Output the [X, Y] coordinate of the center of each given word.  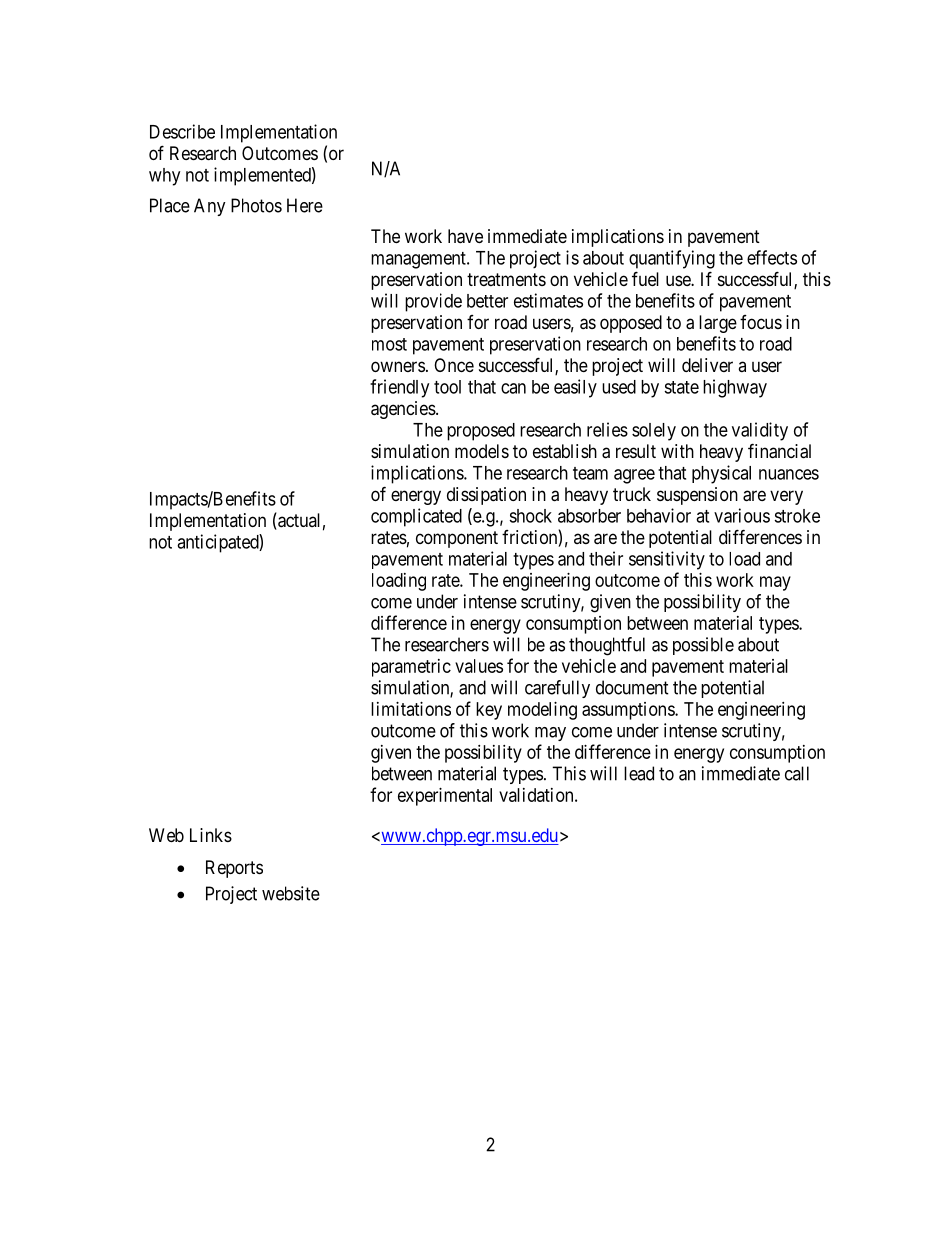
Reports [234, 869]
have [465, 236]
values [479, 666]
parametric [411, 668]
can [513, 388]
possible [703, 646]
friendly [399, 388]
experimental [445, 797]
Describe [182, 131]
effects [772, 257]
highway [735, 388]
